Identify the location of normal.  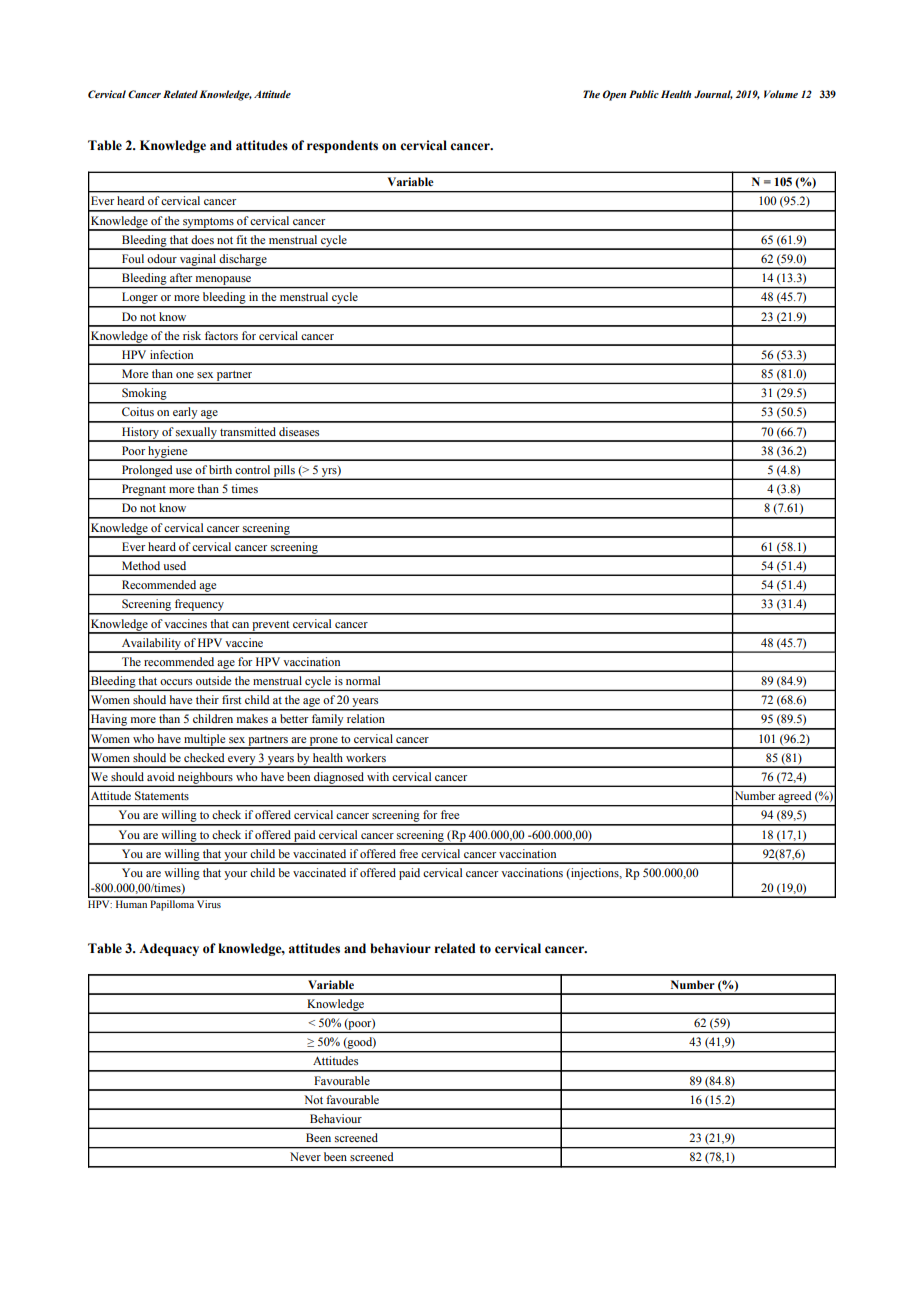
(363, 680).
